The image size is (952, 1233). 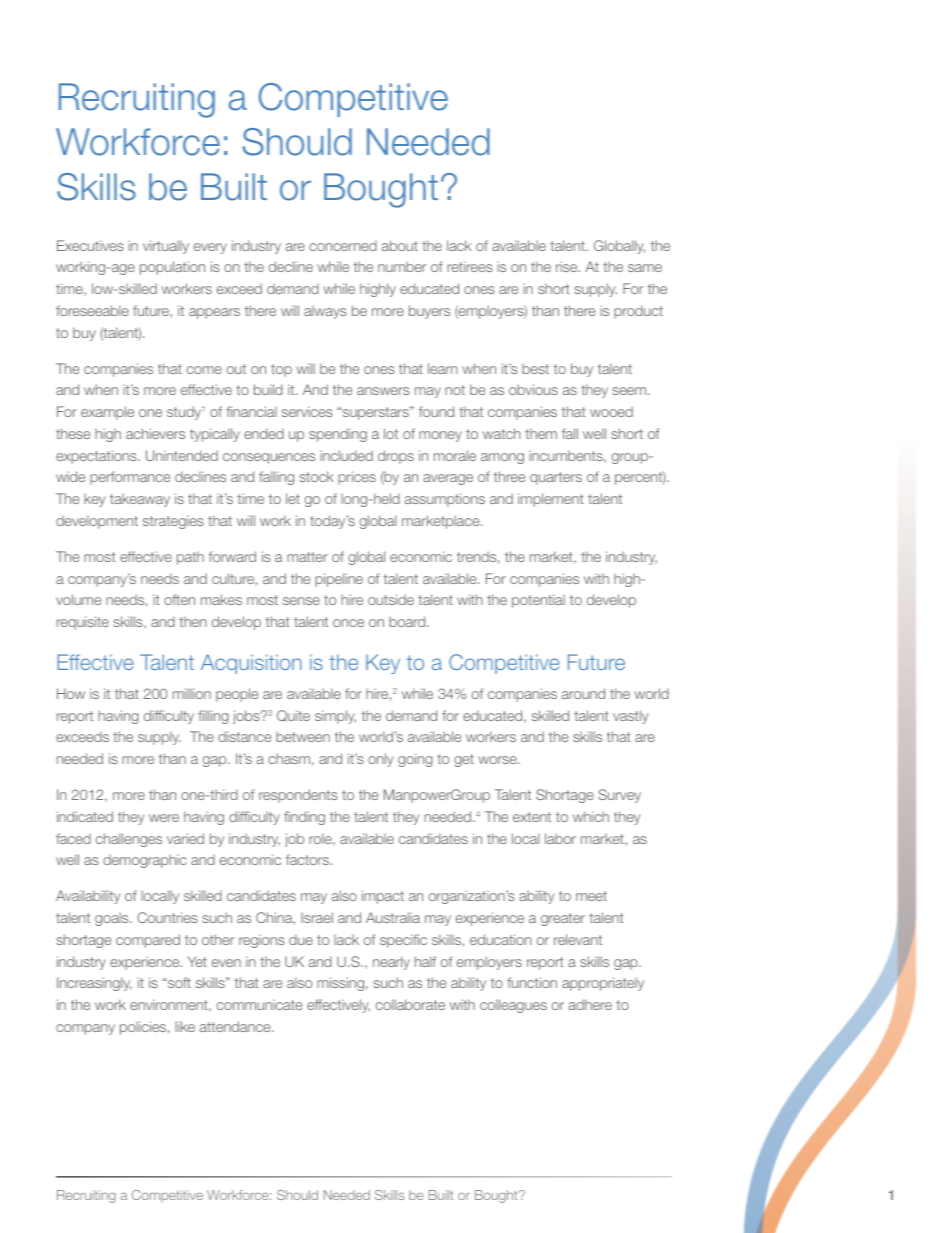 What do you see at coordinates (568, 266) in the page?
I see `rise` at bounding box center [568, 266].
